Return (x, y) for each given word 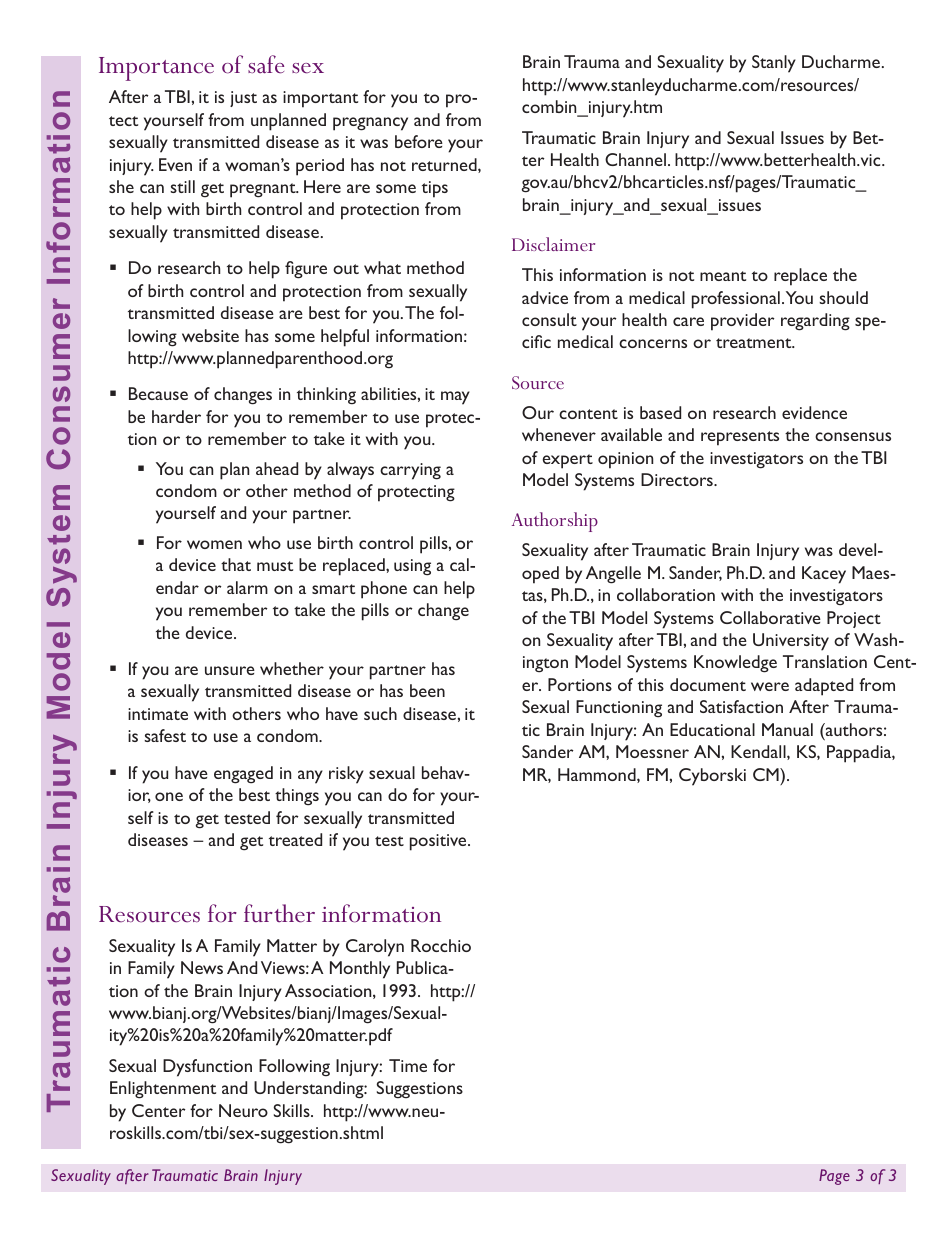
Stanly (774, 64)
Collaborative (770, 617)
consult (549, 319)
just (243, 99)
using (412, 567)
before (419, 141)
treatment (755, 343)
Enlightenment (163, 1090)
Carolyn (375, 948)
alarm (247, 587)
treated (295, 839)
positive (439, 842)
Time (408, 1065)
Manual (787, 729)
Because (158, 393)
